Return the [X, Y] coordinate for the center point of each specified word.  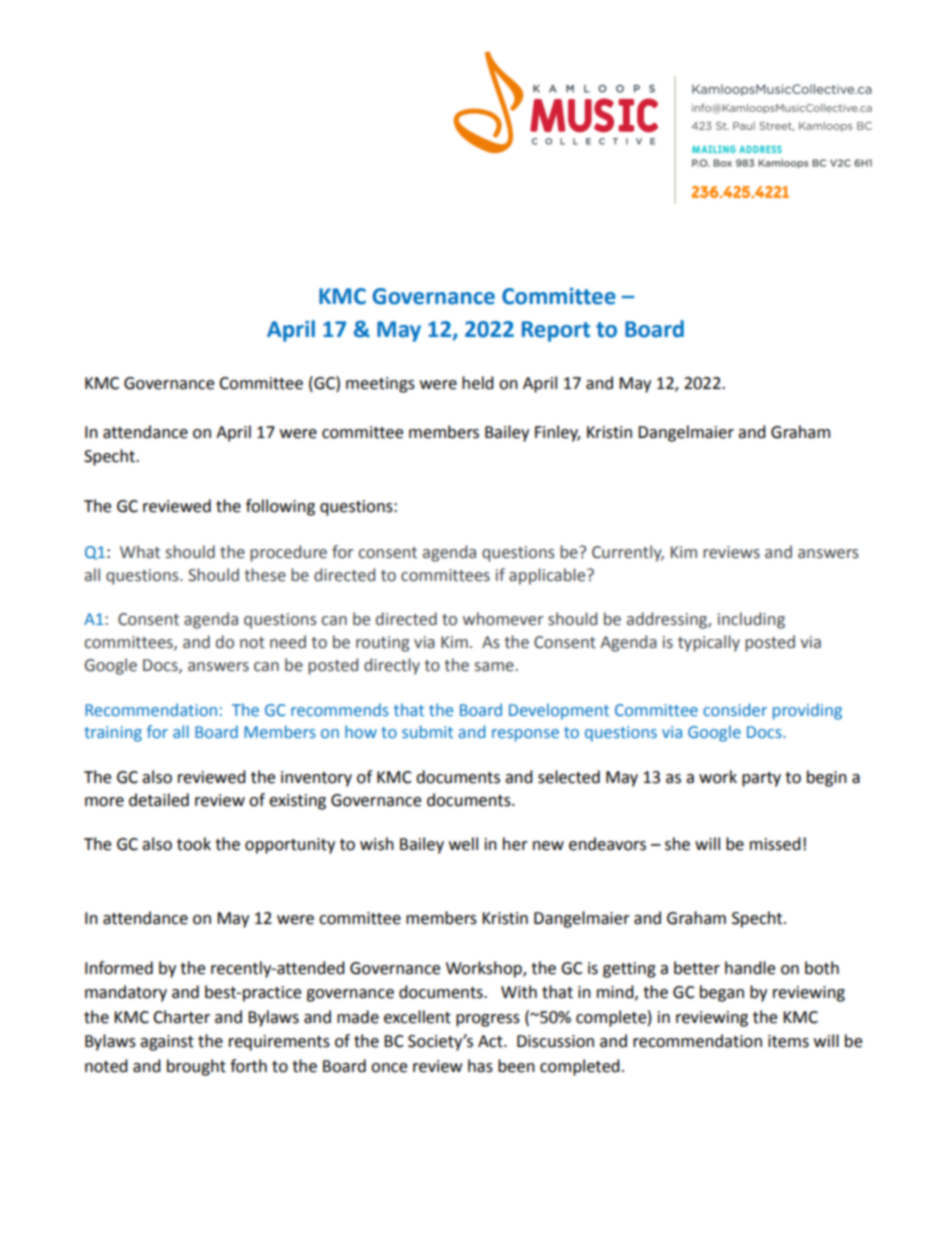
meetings [380, 385]
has [480, 1066]
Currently [628, 553]
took [194, 844]
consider [735, 709]
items [788, 1041]
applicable [548, 576]
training [113, 734]
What [140, 552]
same [495, 667]
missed [775, 844]
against [167, 1043]
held [478, 383]
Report [556, 331]
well [463, 844]
